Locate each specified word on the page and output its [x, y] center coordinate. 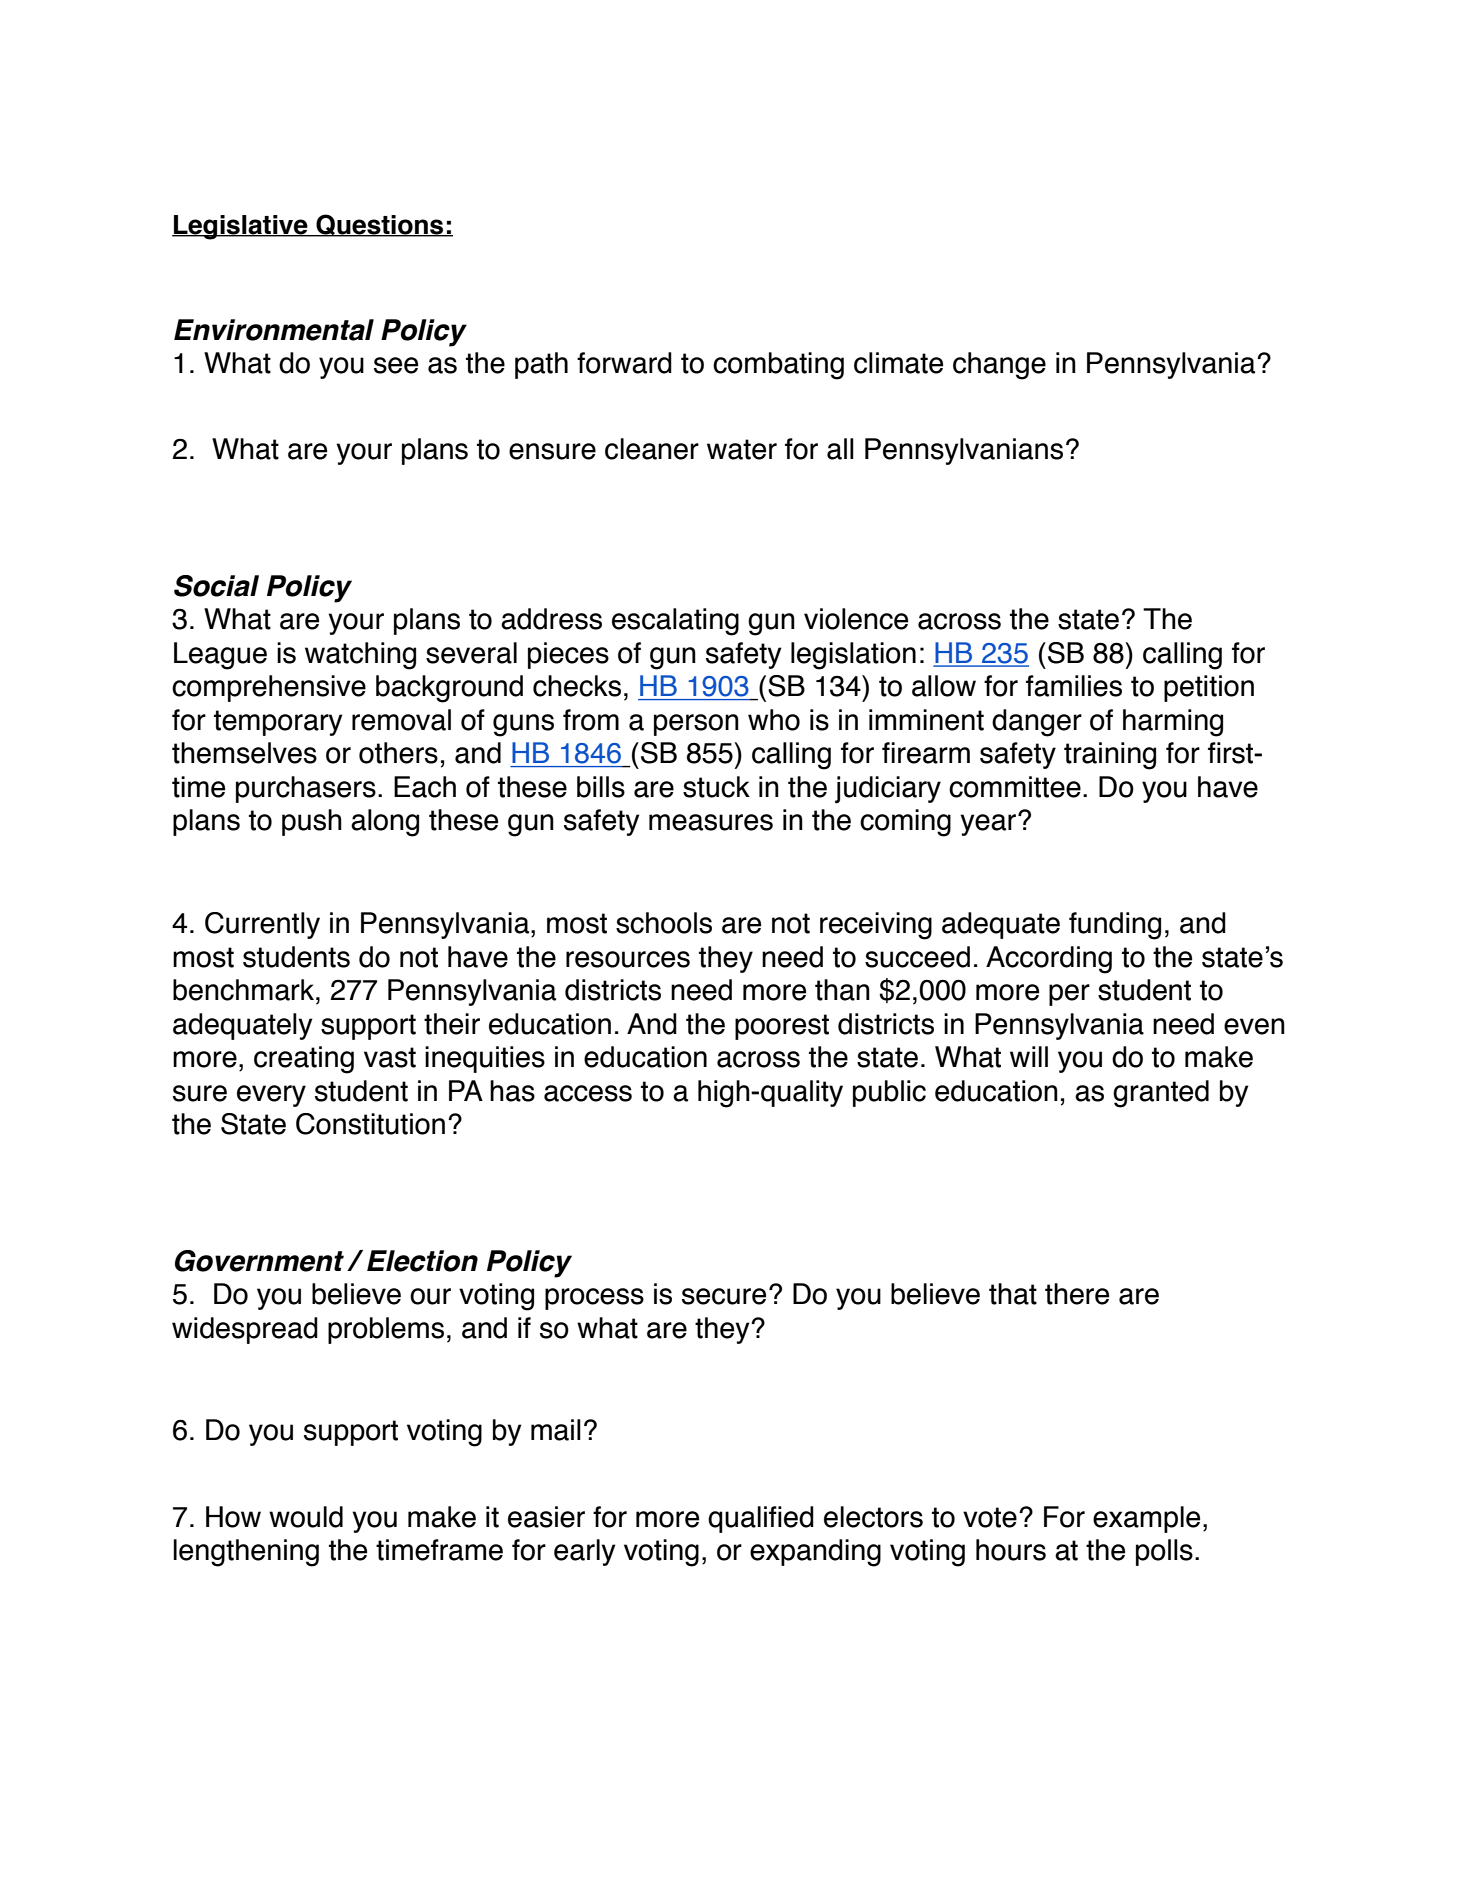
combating [778, 366]
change [999, 366]
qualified [761, 1519]
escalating [675, 622]
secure [724, 1296]
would [306, 1517]
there [1077, 1294]
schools [664, 923]
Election [422, 1261]
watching [360, 656]
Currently [262, 925]
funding [1115, 926]
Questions [380, 225]
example [1146, 1519]
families [1074, 686]
